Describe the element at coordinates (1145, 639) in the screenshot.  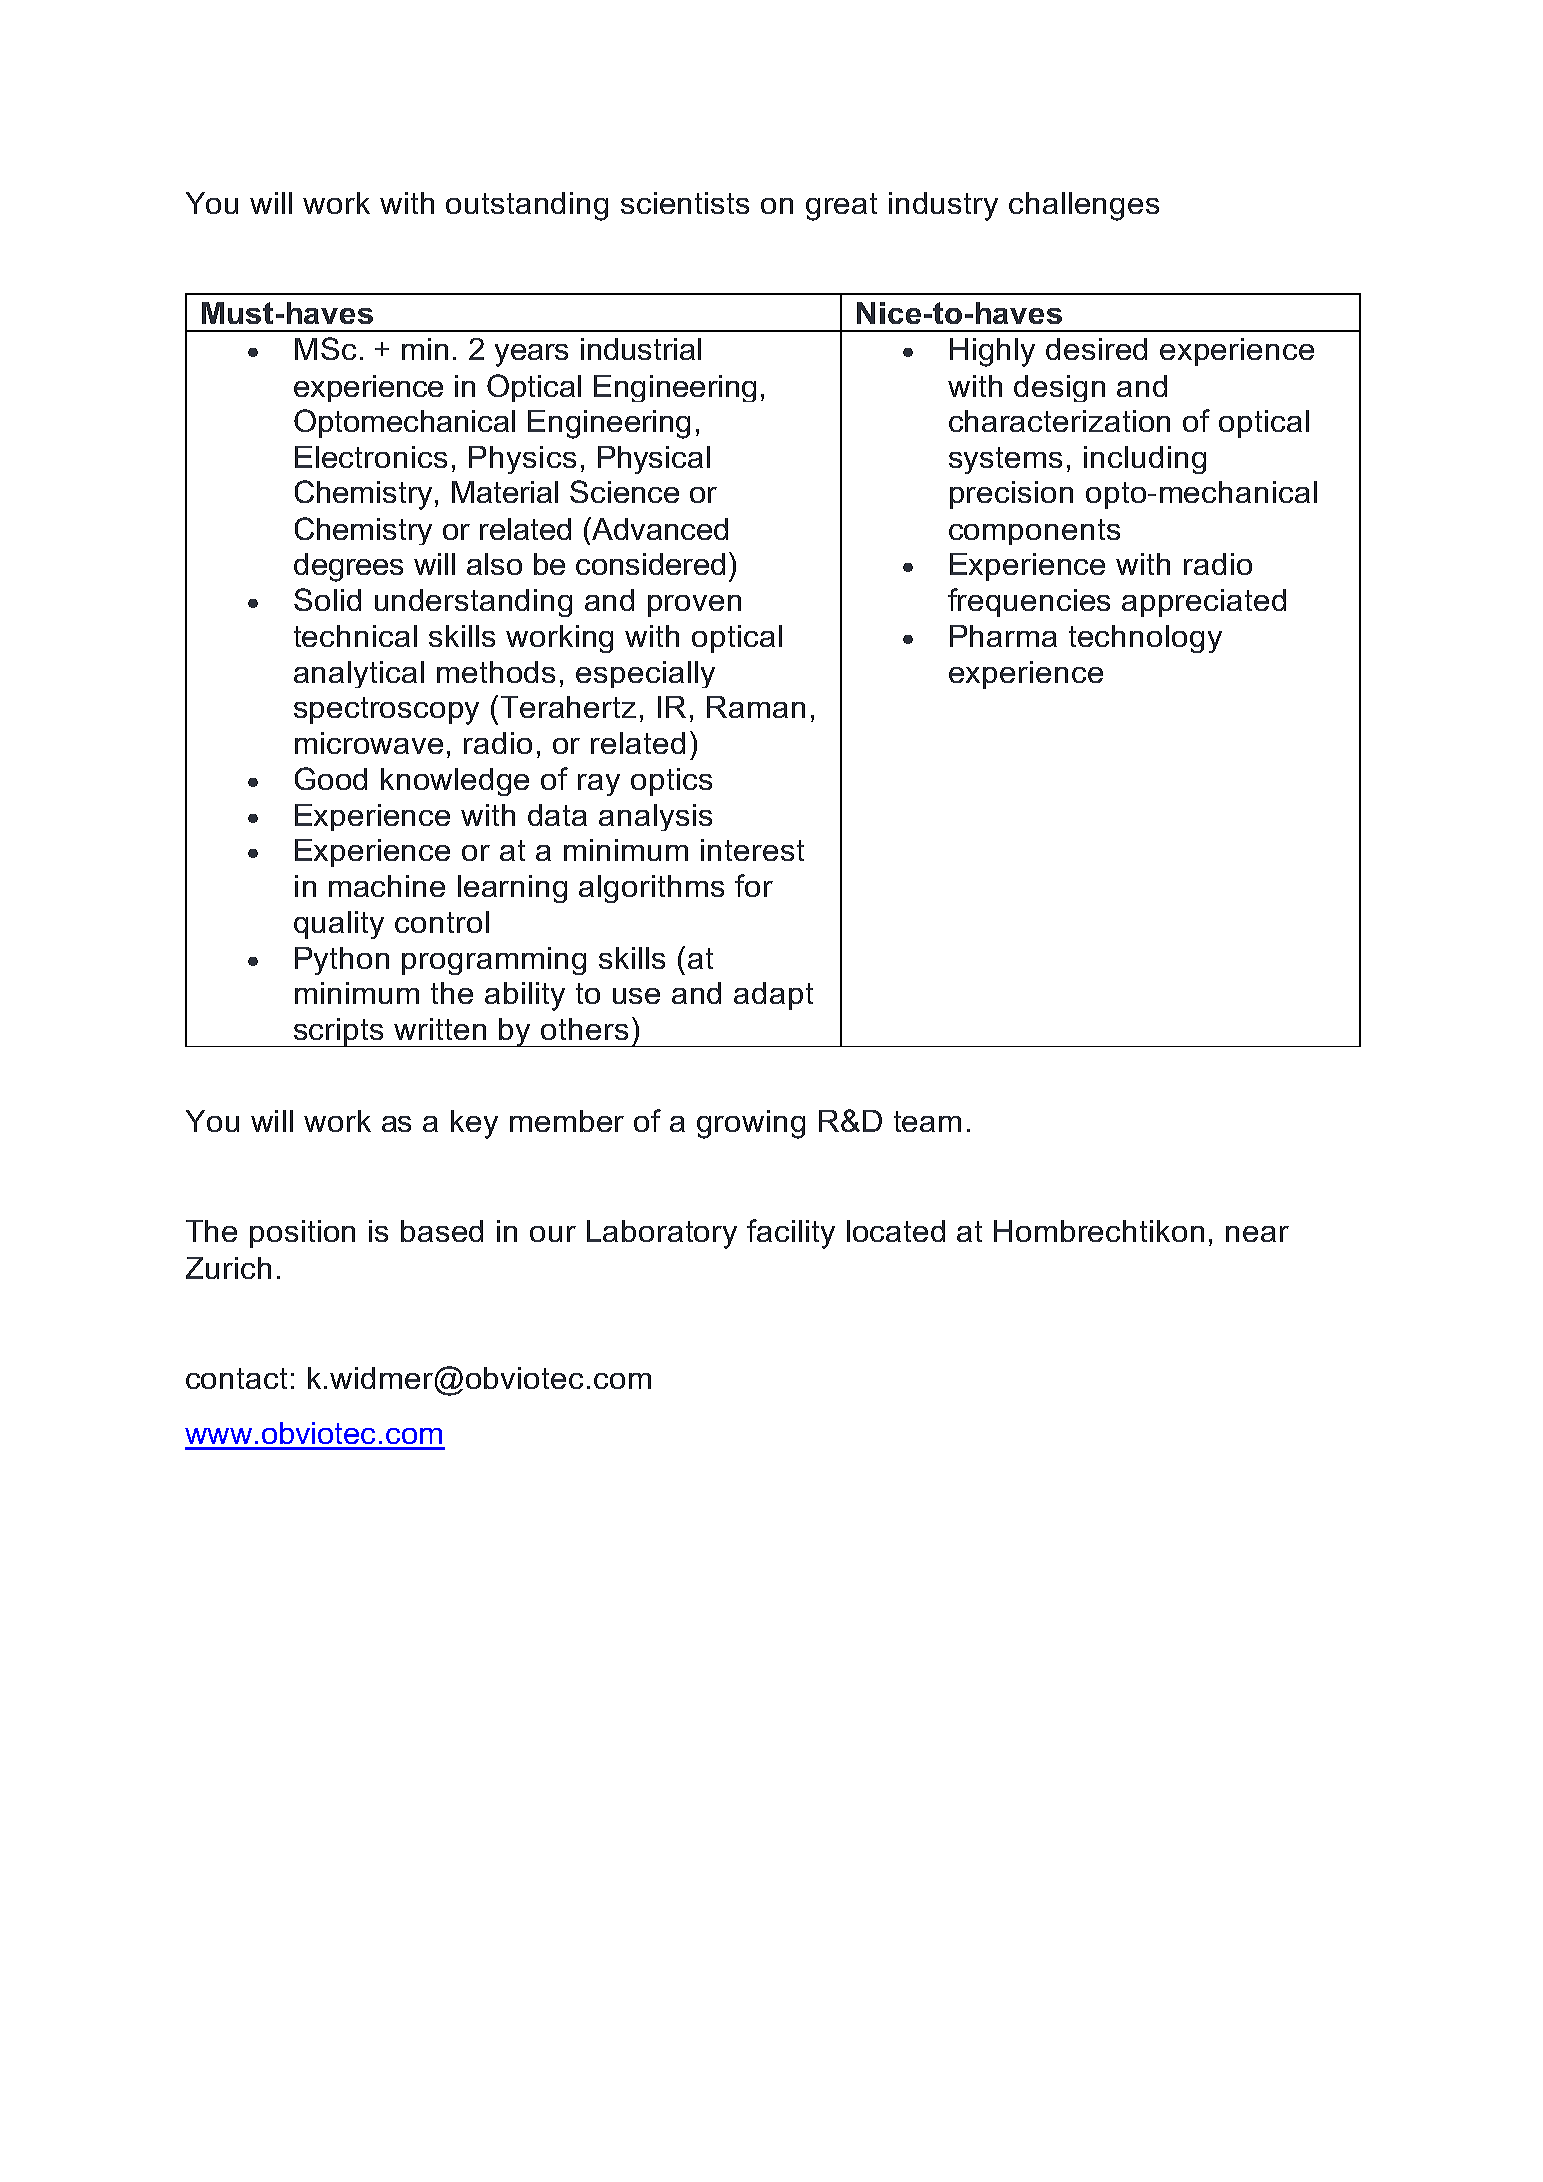
I see `technology` at that location.
